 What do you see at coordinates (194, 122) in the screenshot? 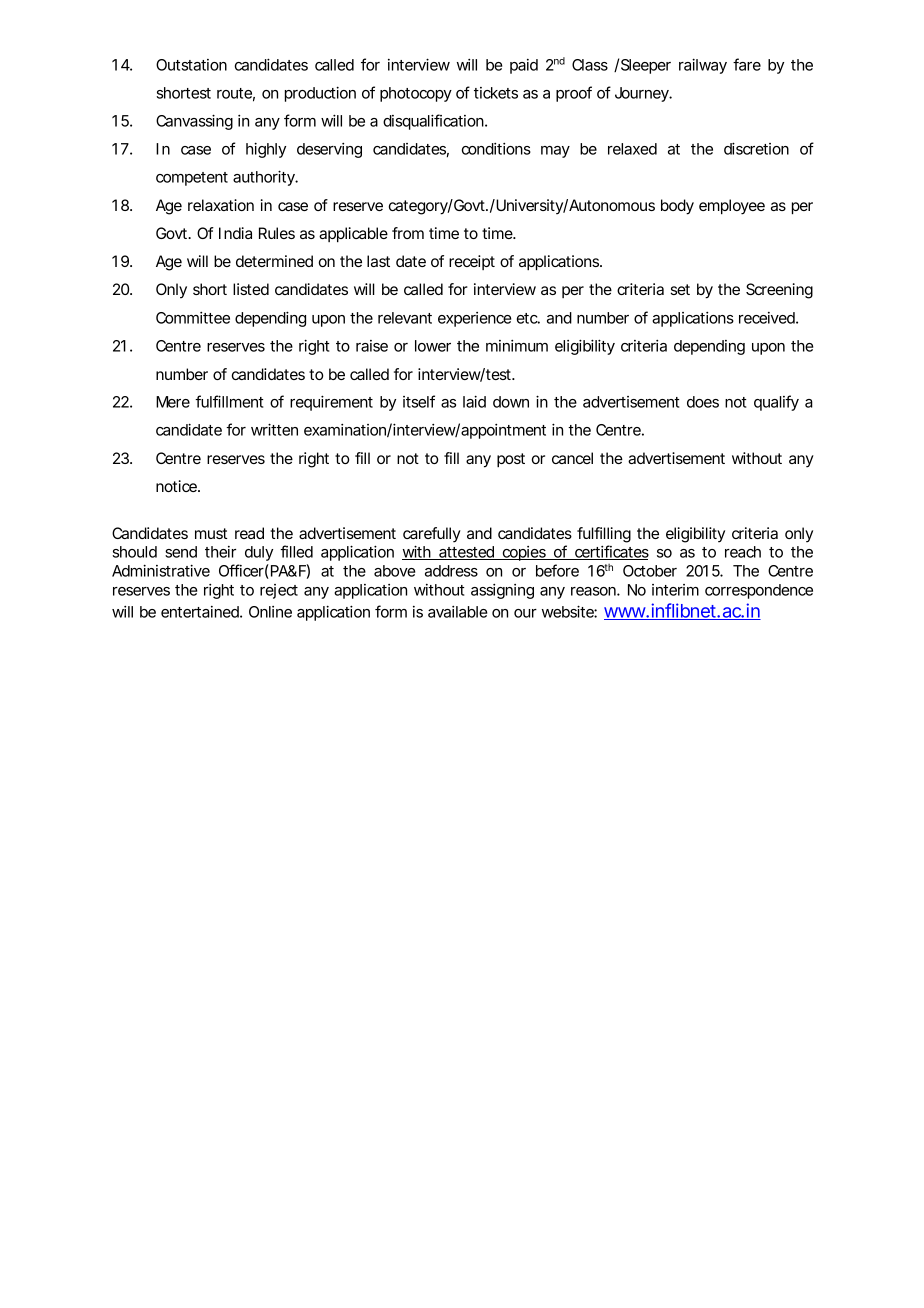
I see `Canvassing` at bounding box center [194, 122].
